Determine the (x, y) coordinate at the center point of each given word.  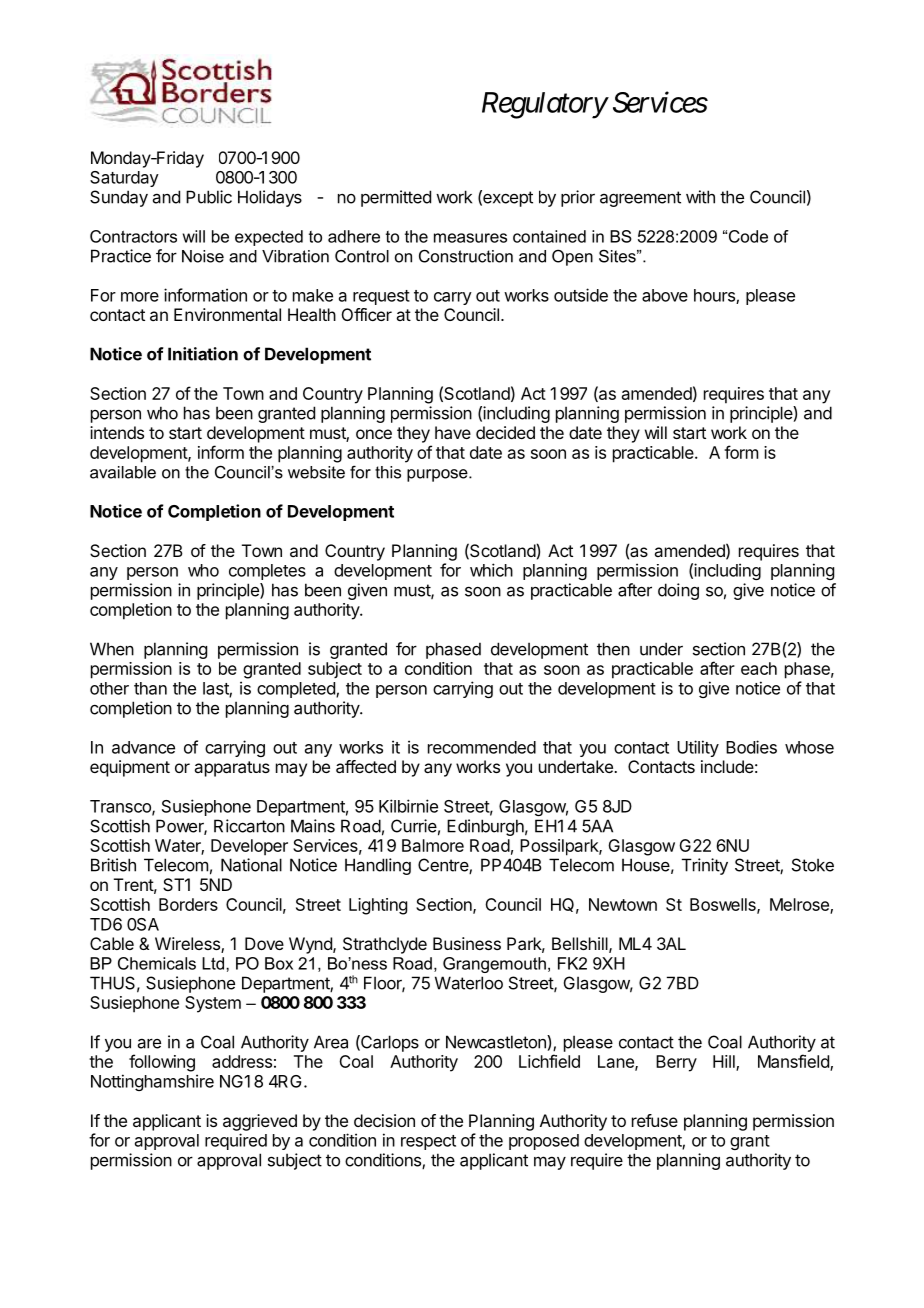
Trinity (705, 866)
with (700, 197)
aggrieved (260, 1122)
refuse (655, 1120)
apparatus (232, 769)
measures (470, 238)
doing (678, 591)
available (123, 472)
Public (209, 197)
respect (428, 1142)
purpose (438, 475)
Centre (444, 866)
